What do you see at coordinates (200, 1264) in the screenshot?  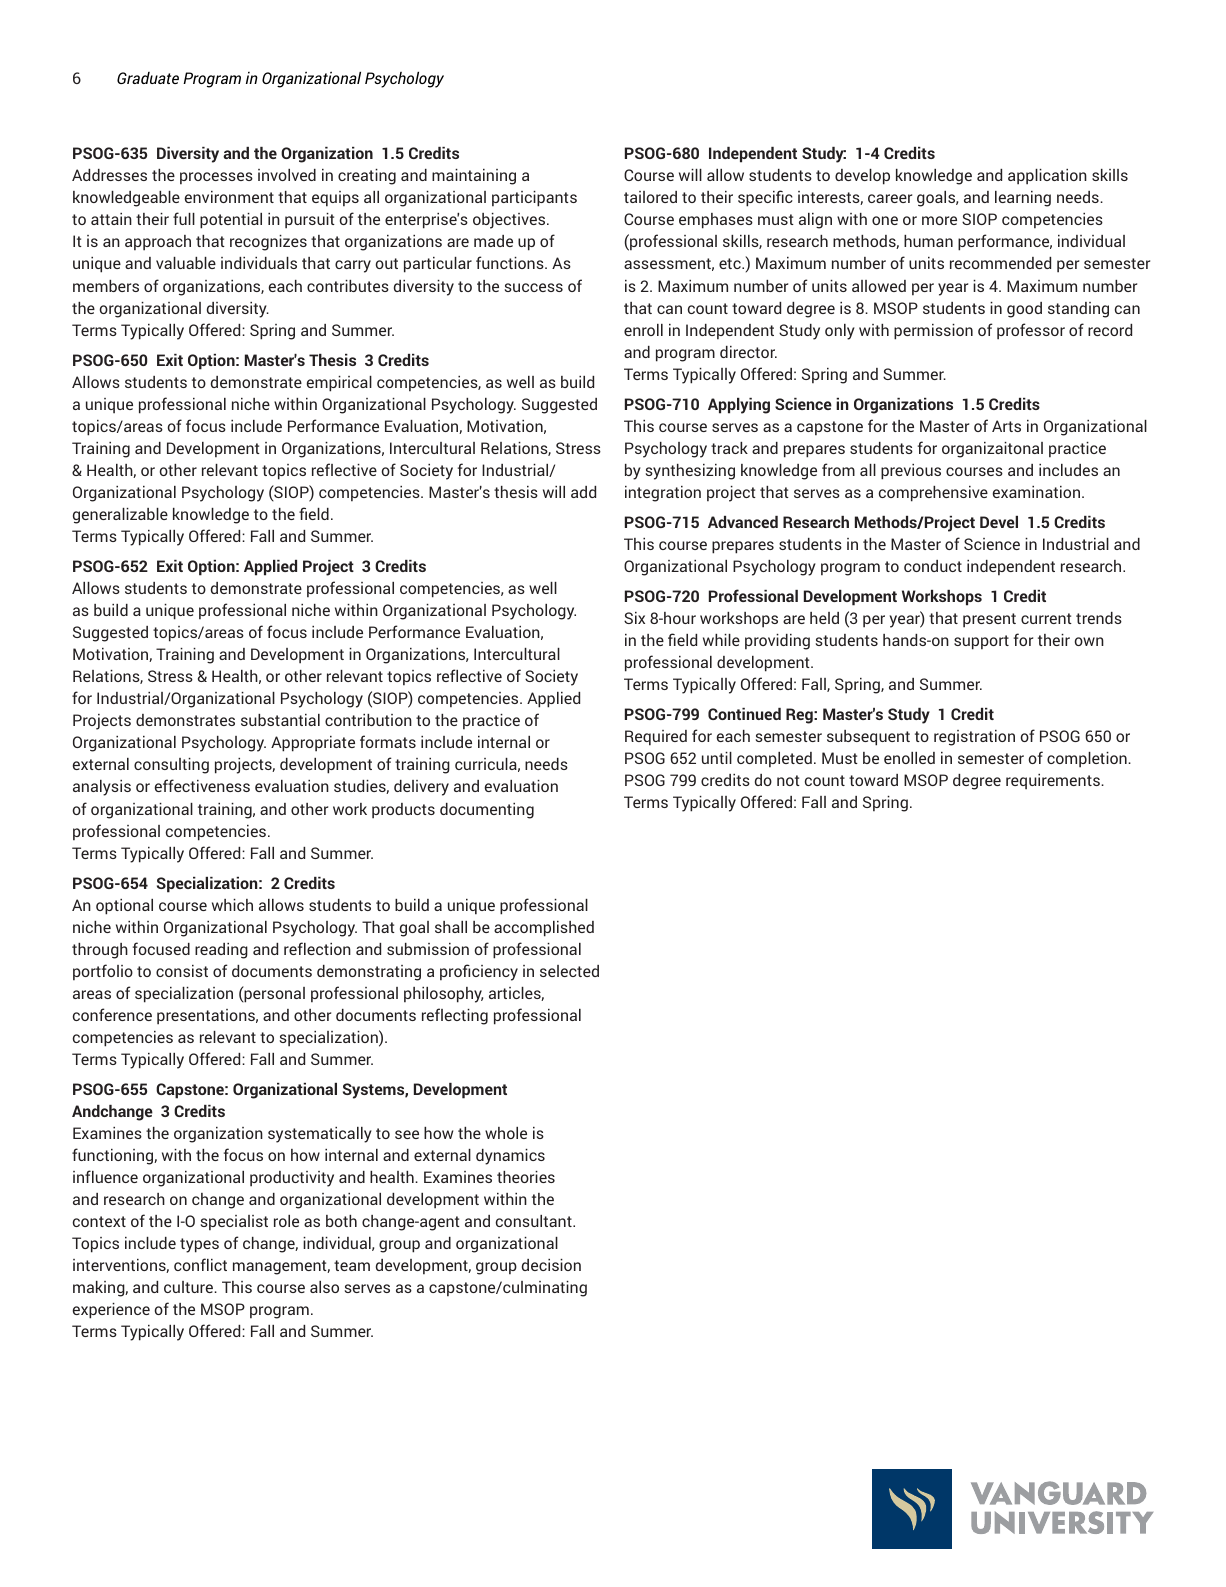 I see `conflict` at bounding box center [200, 1264].
